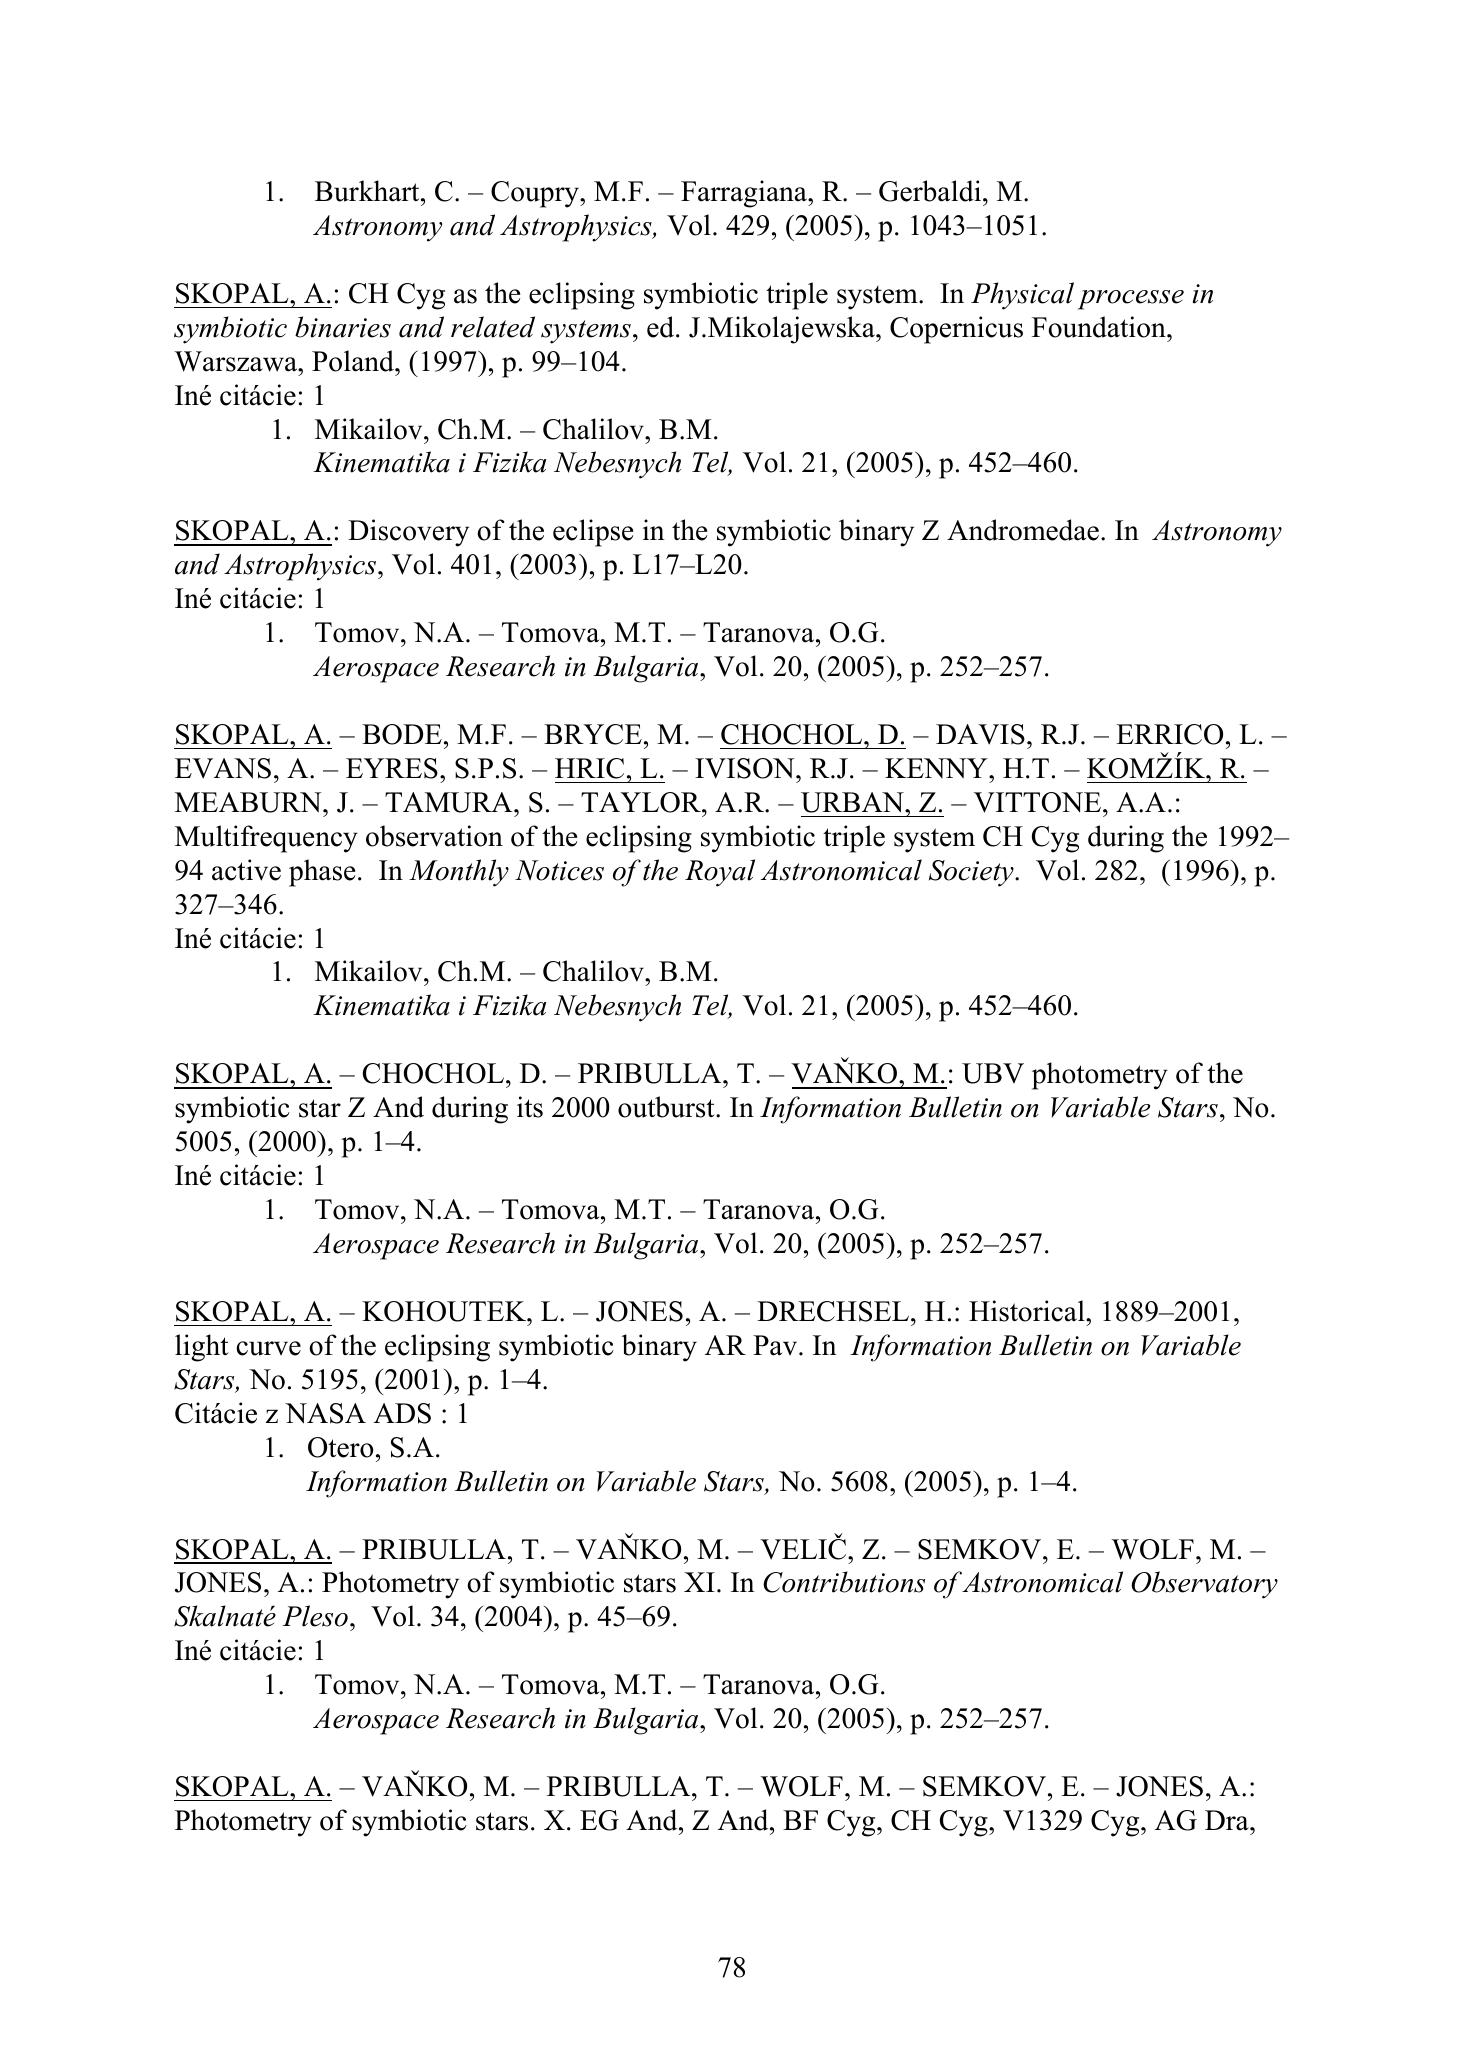 The image size is (1464, 2071). Describe the element at coordinates (368, 191) in the document. I see `Burkhart` at that location.
